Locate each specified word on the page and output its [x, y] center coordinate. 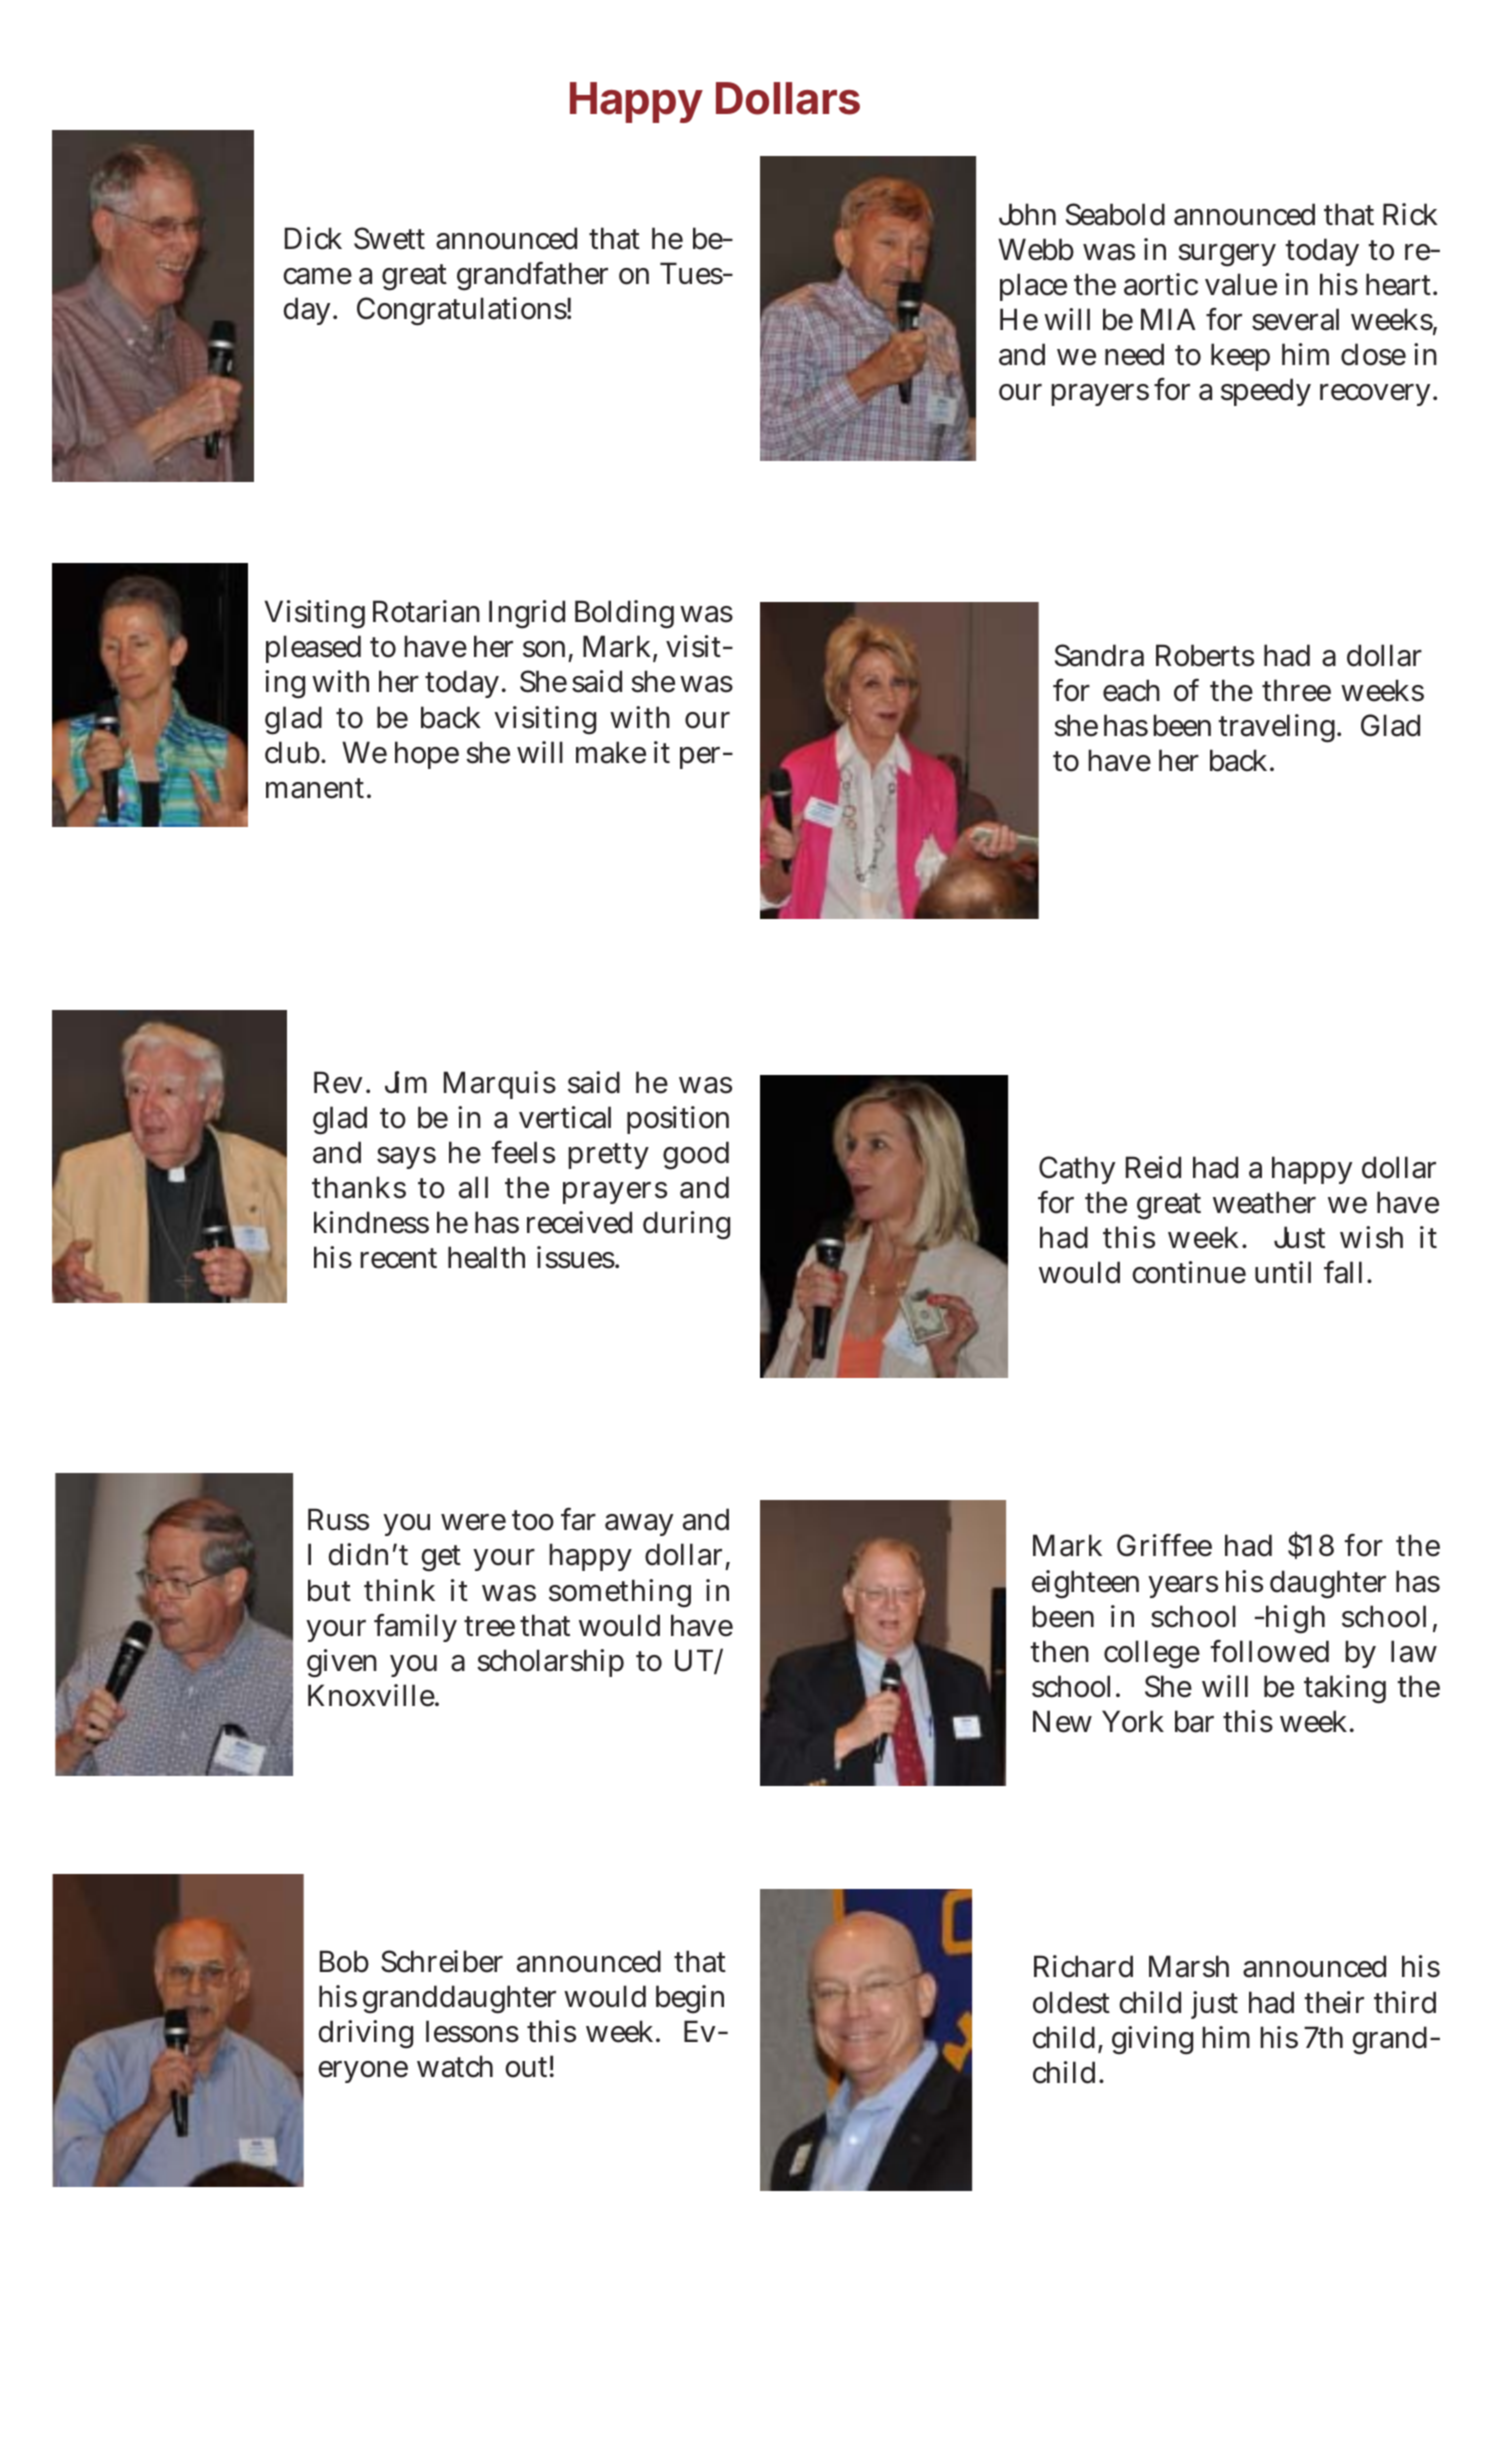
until [1283, 1272]
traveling [1279, 728]
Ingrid [527, 614]
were [473, 1522]
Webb [1036, 249]
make [611, 752]
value [1241, 284]
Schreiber [442, 1961]
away [639, 1525]
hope [427, 755]
